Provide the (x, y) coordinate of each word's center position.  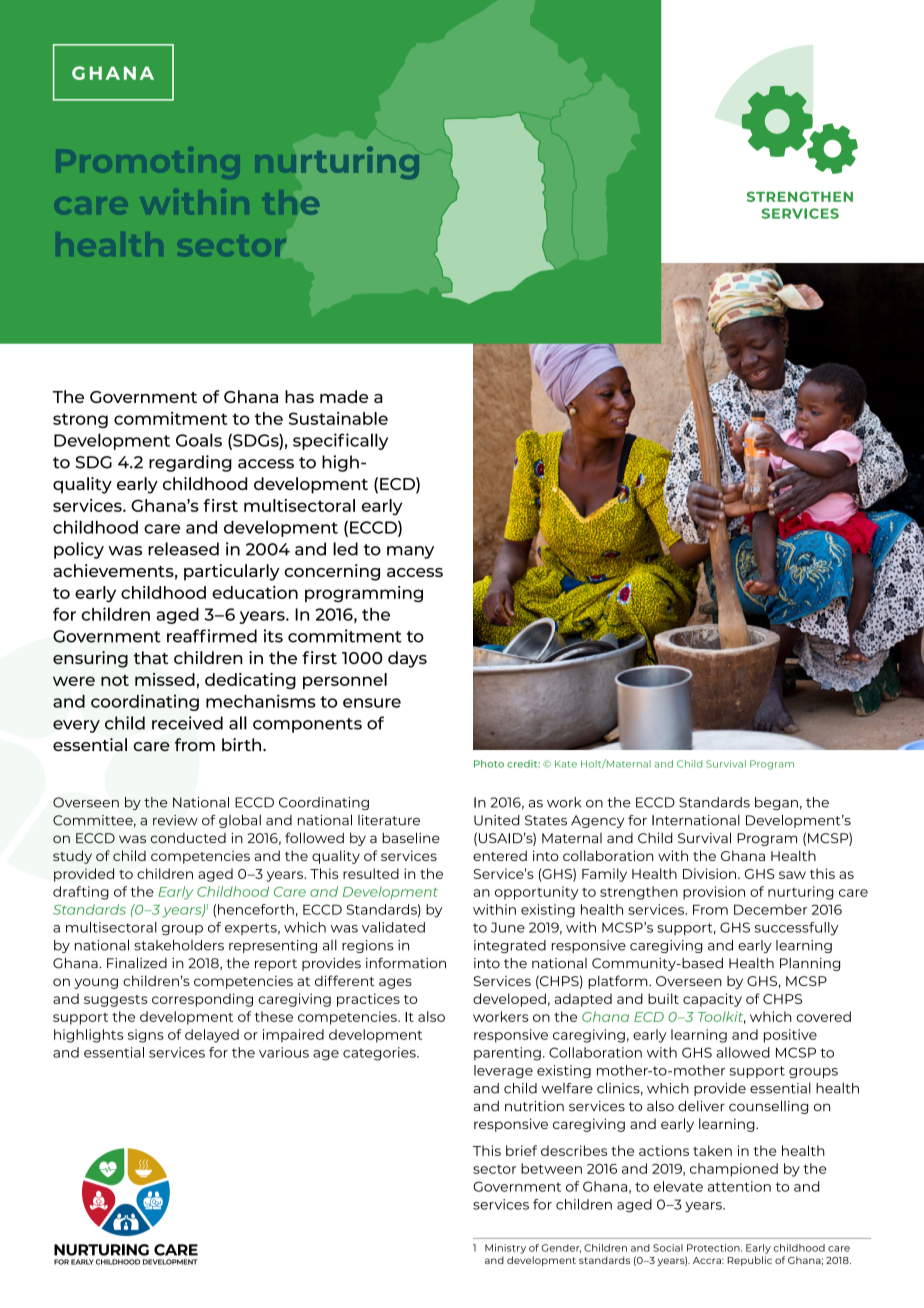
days (407, 659)
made (344, 396)
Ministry (505, 1249)
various (284, 1052)
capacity (712, 1000)
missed (165, 679)
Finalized (137, 963)
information (406, 963)
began (776, 803)
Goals (199, 440)
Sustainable (338, 418)
